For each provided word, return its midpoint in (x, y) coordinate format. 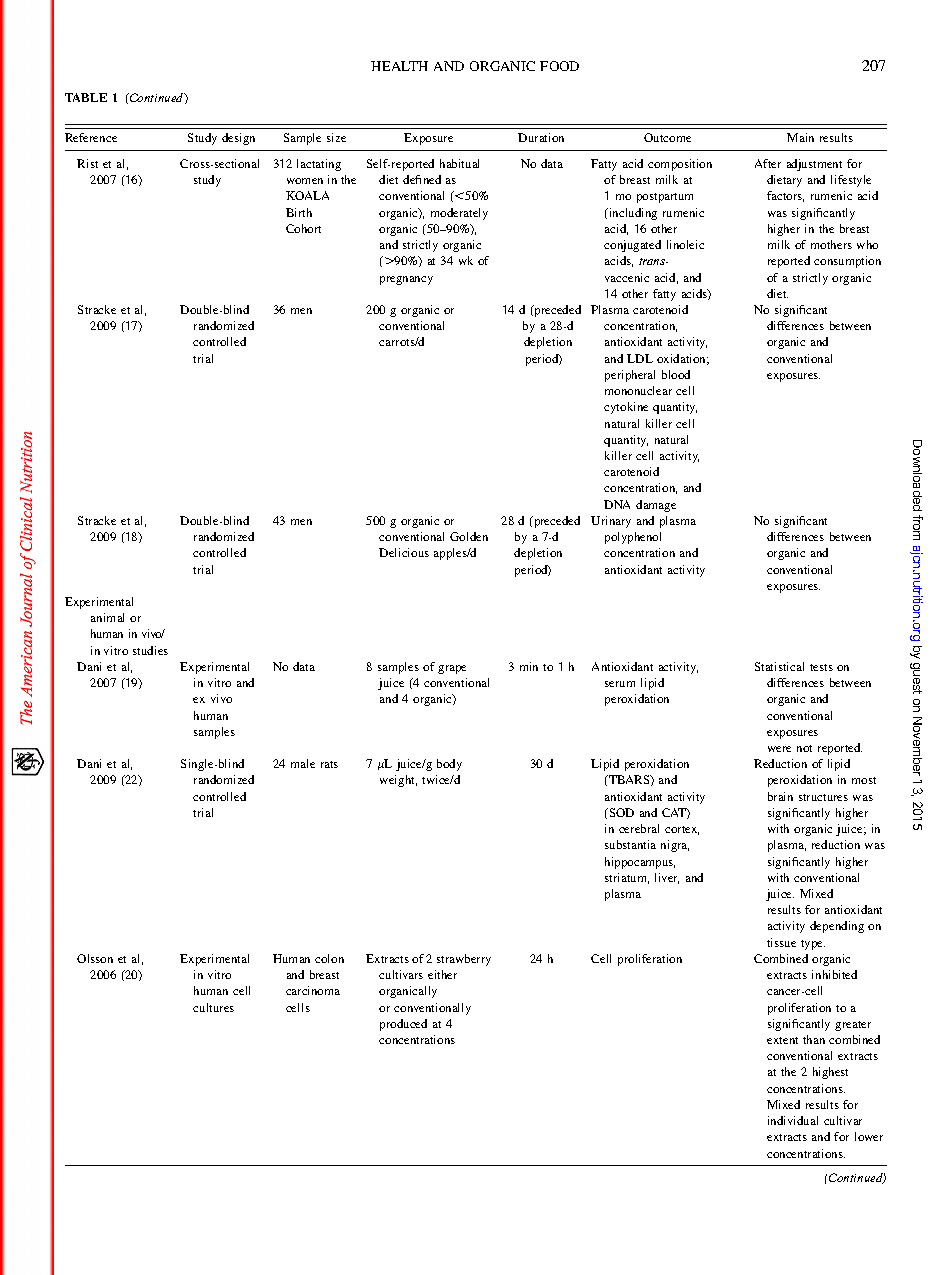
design (238, 139)
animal (107, 617)
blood (676, 374)
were (779, 749)
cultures (213, 1007)
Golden (469, 536)
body (449, 765)
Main (800, 137)
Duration (541, 137)
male (303, 763)
